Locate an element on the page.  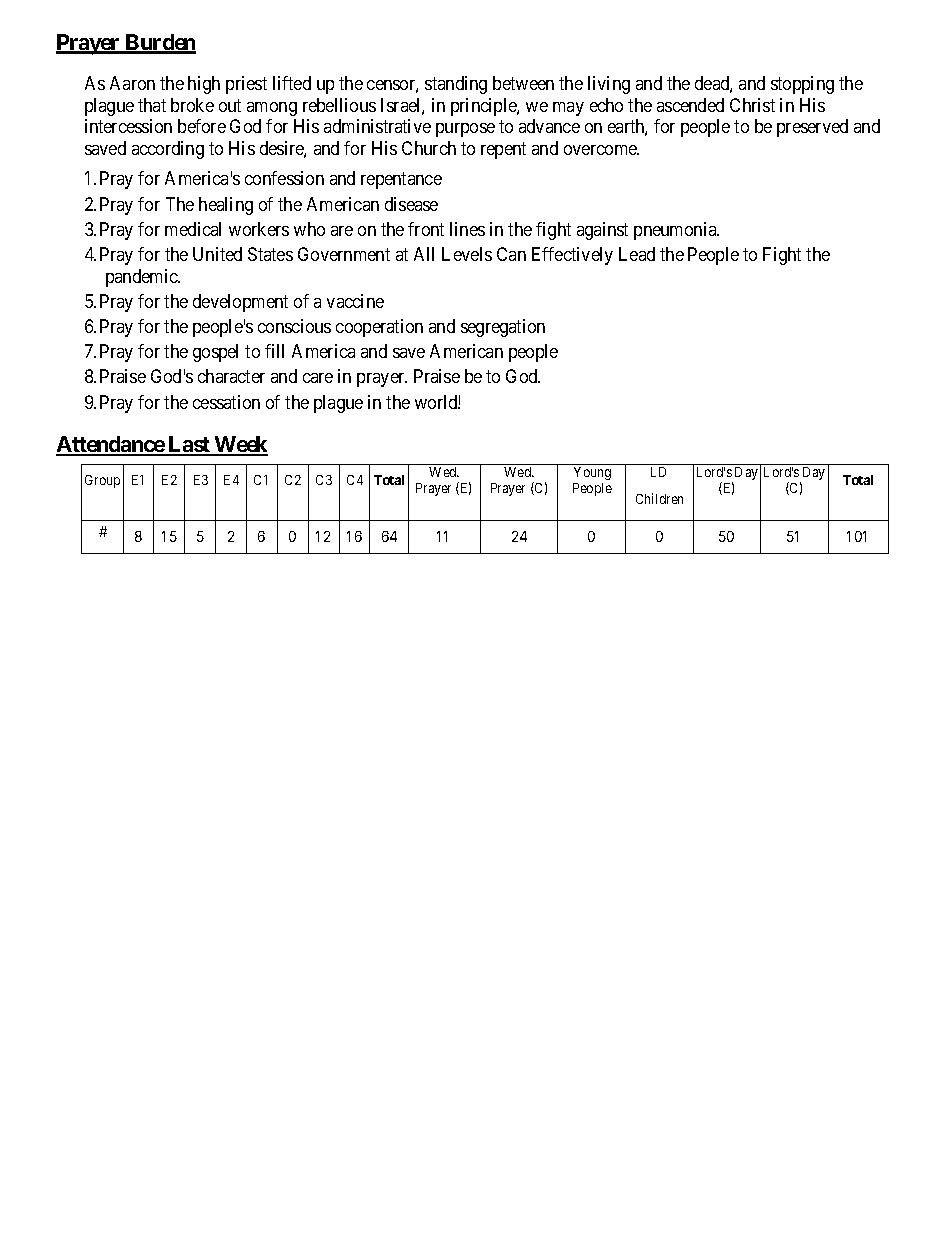
Children is located at coordinates (659, 498).
